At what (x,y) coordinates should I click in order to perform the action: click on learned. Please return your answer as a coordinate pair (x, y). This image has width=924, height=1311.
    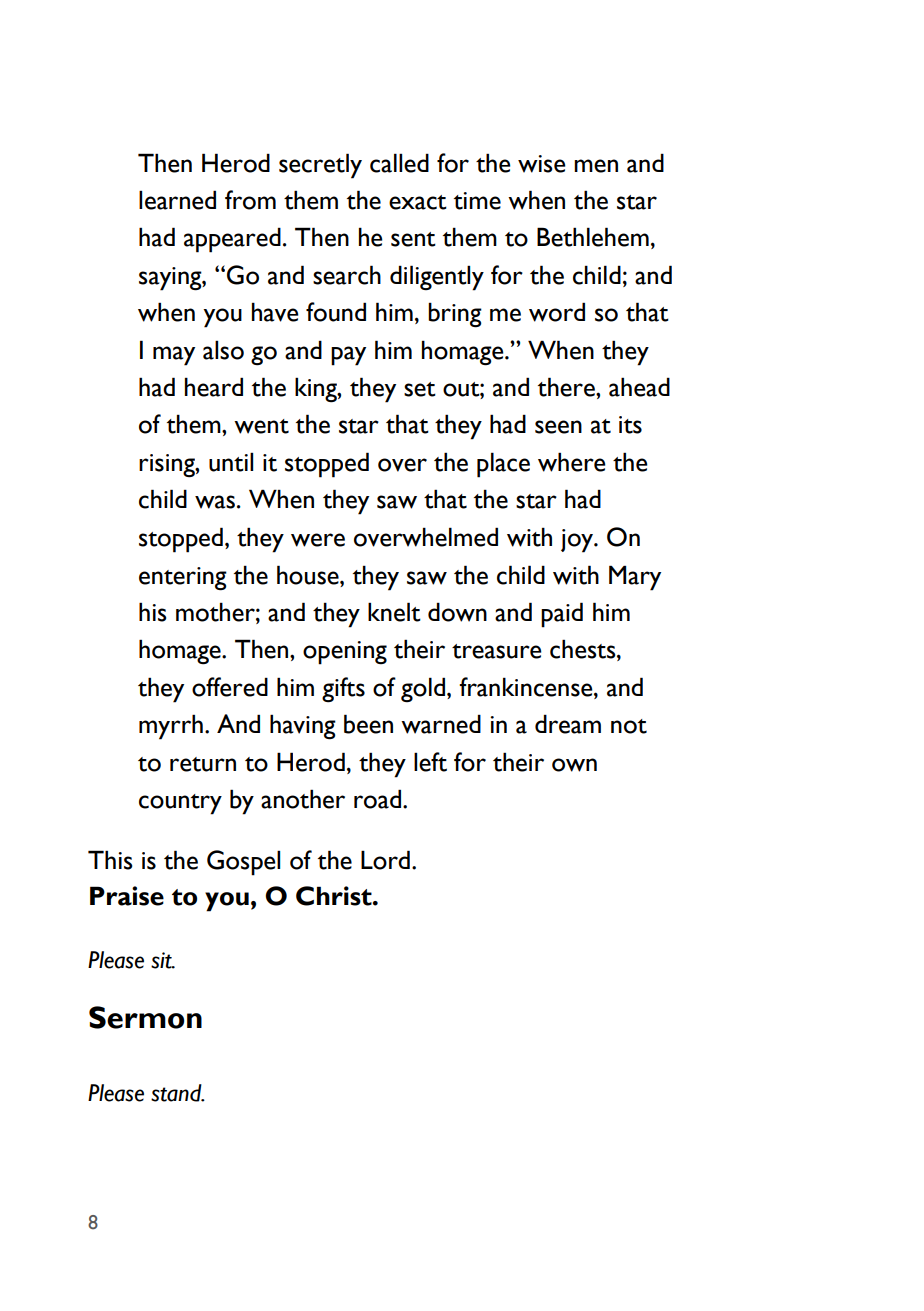
    Looking at the image, I should click on (177, 200).
